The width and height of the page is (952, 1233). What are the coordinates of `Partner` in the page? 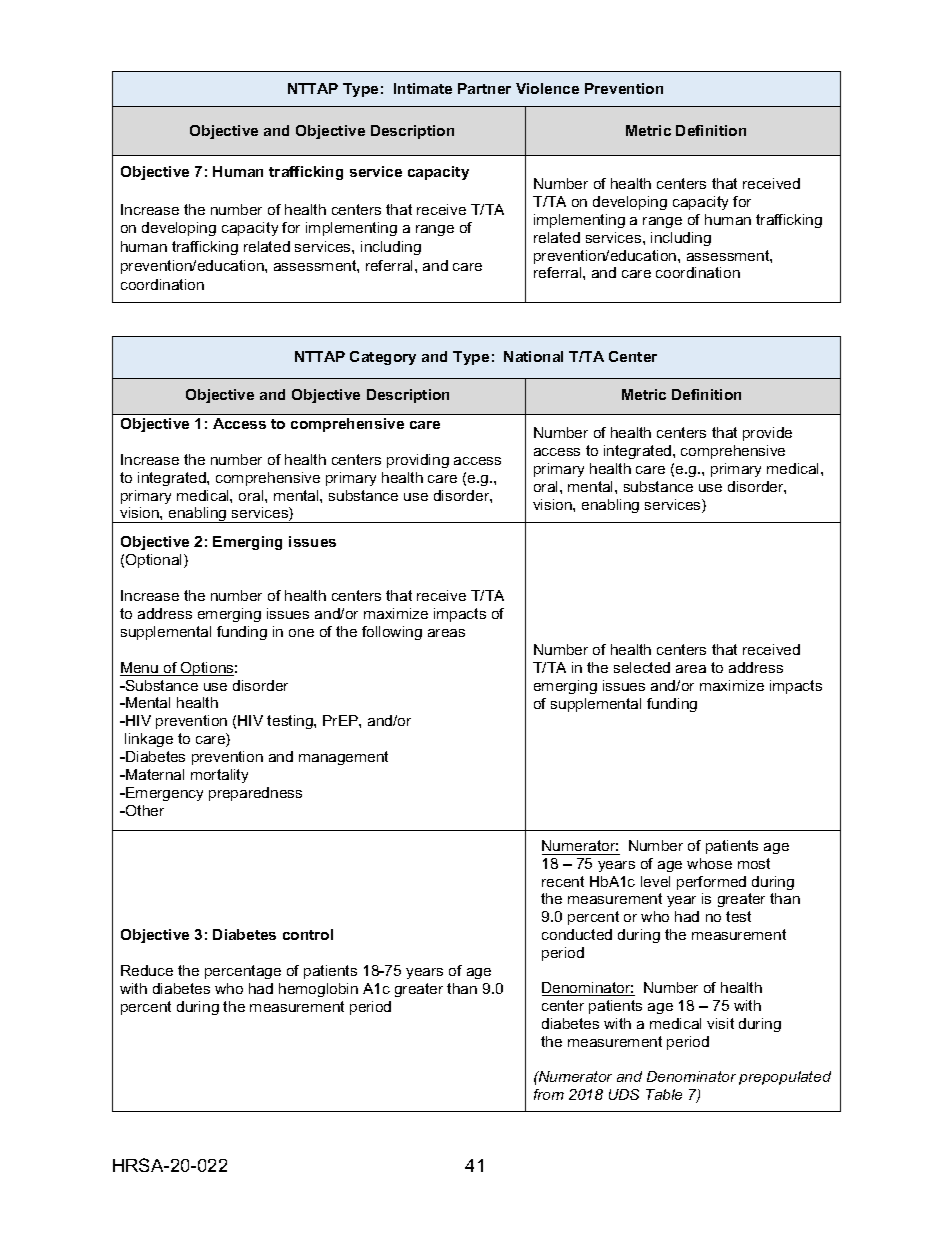 It's located at (484, 88).
